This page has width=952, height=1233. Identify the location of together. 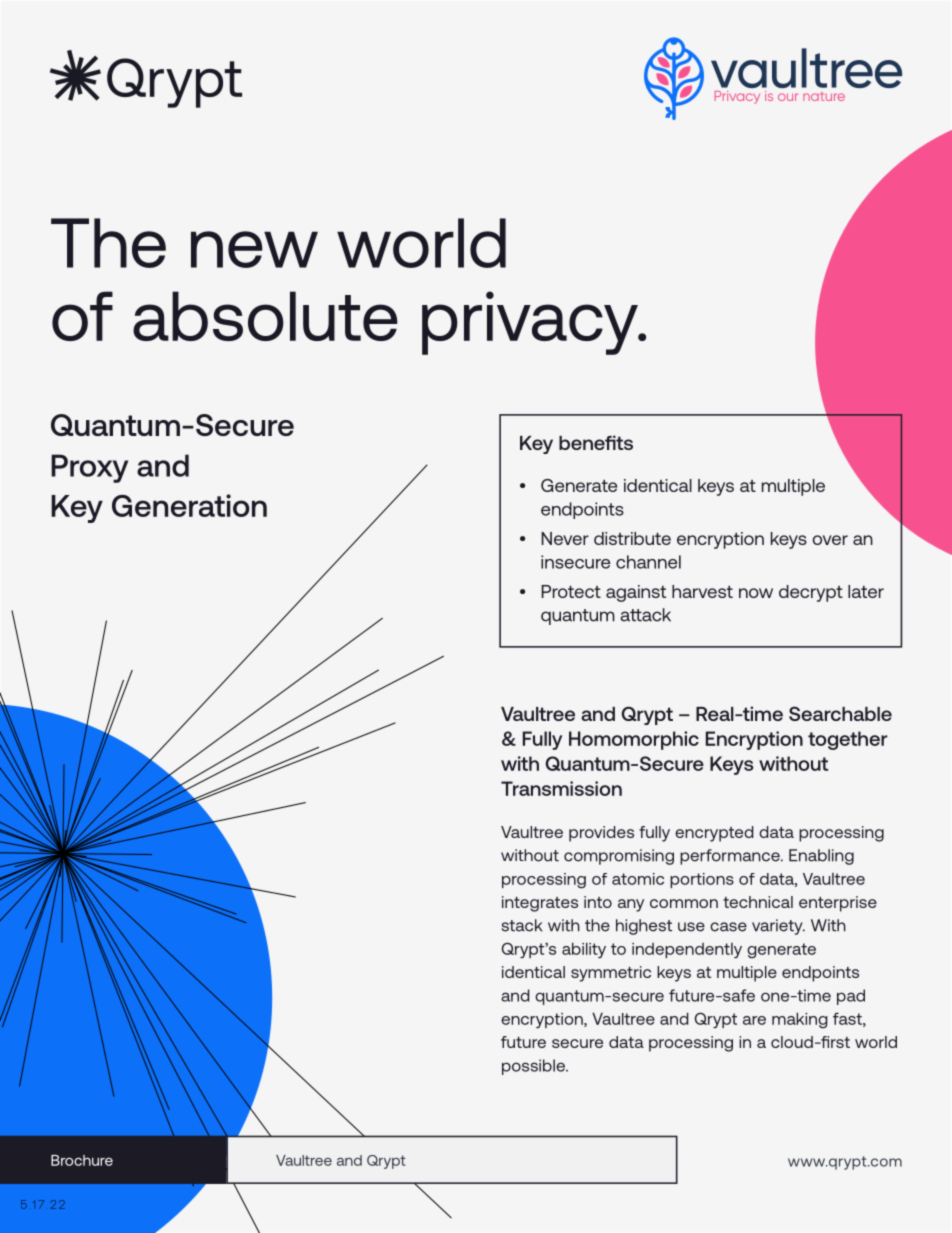
(848, 740).
